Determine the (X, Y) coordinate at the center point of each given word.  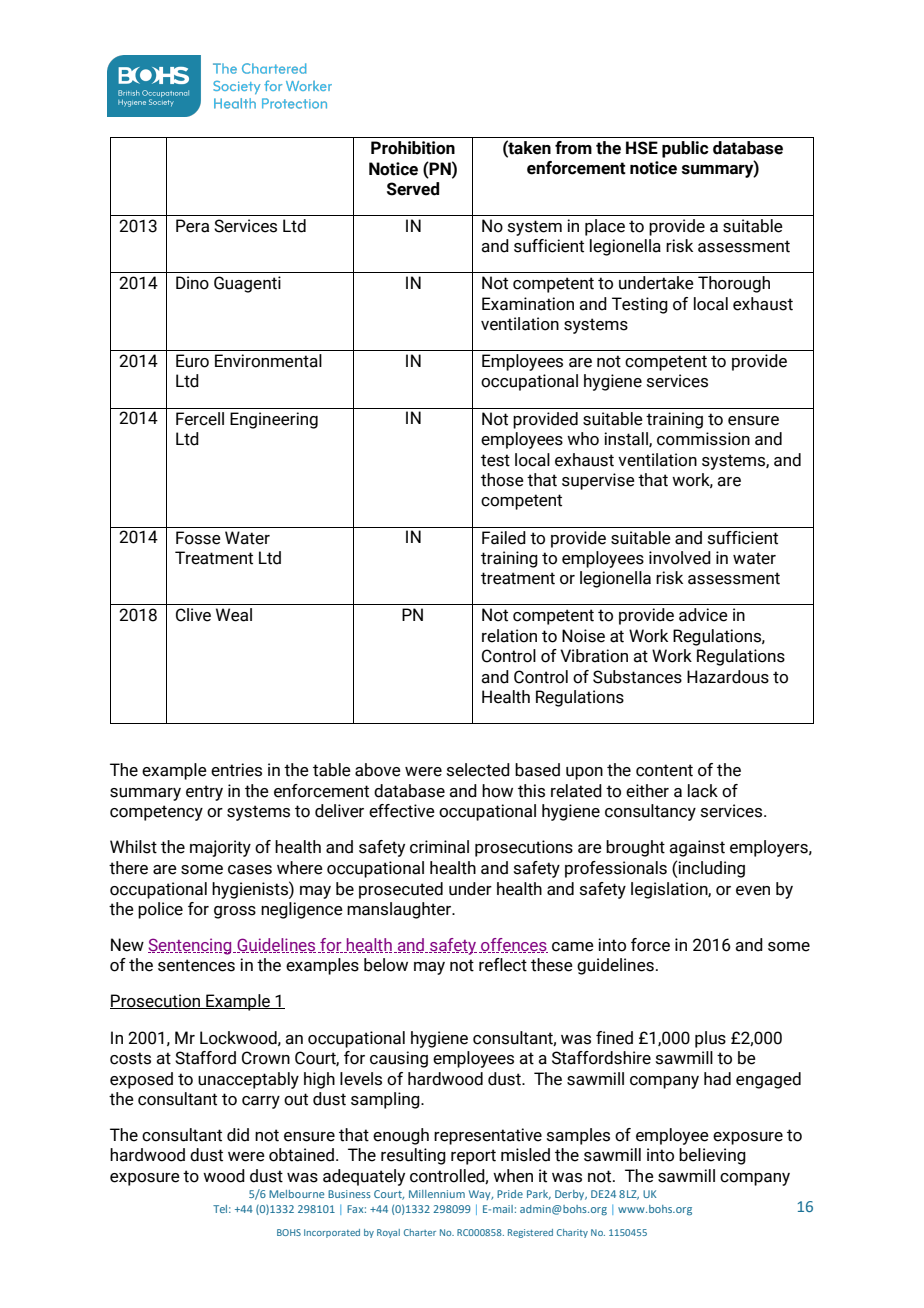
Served (413, 189)
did (238, 1135)
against (697, 848)
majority (220, 848)
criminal (439, 847)
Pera (192, 226)
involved (680, 558)
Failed (504, 538)
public (685, 149)
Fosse (198, 538)
